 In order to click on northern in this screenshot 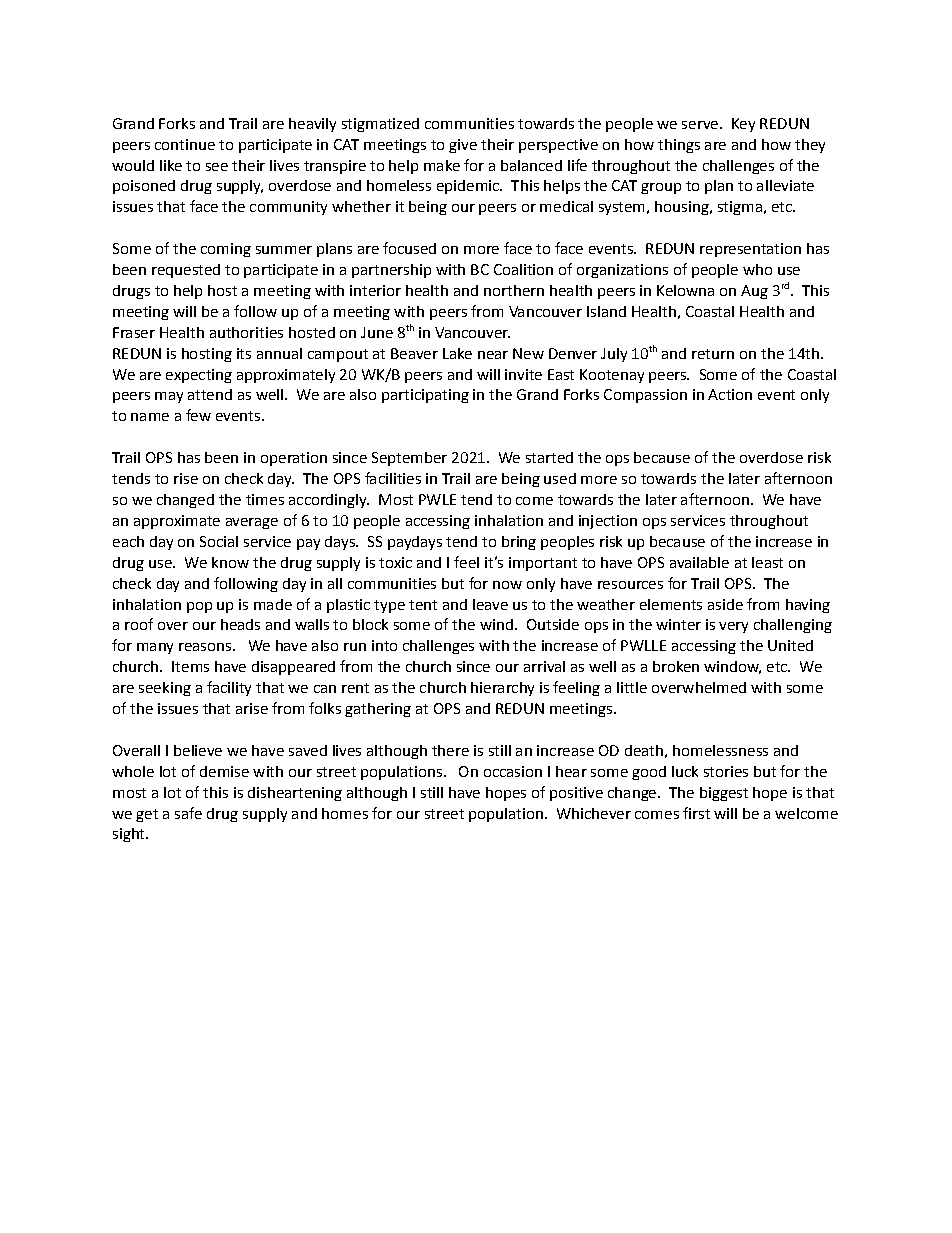, I will do `click(514, 290)`.
